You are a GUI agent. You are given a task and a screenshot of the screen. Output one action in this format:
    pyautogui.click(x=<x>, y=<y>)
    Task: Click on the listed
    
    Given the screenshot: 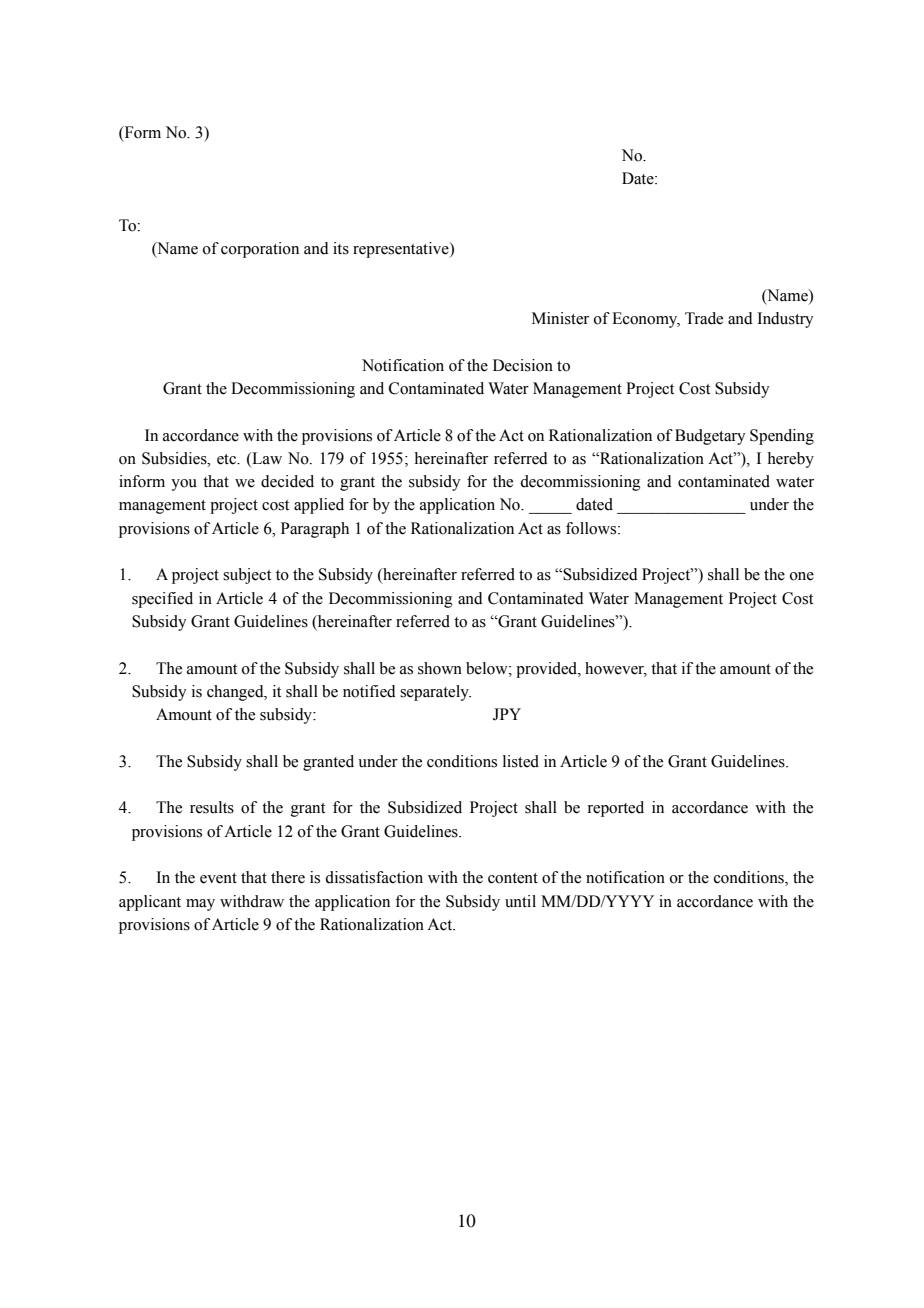 What is the action you would take?
    pyautogui.click(x=521, y=761)
